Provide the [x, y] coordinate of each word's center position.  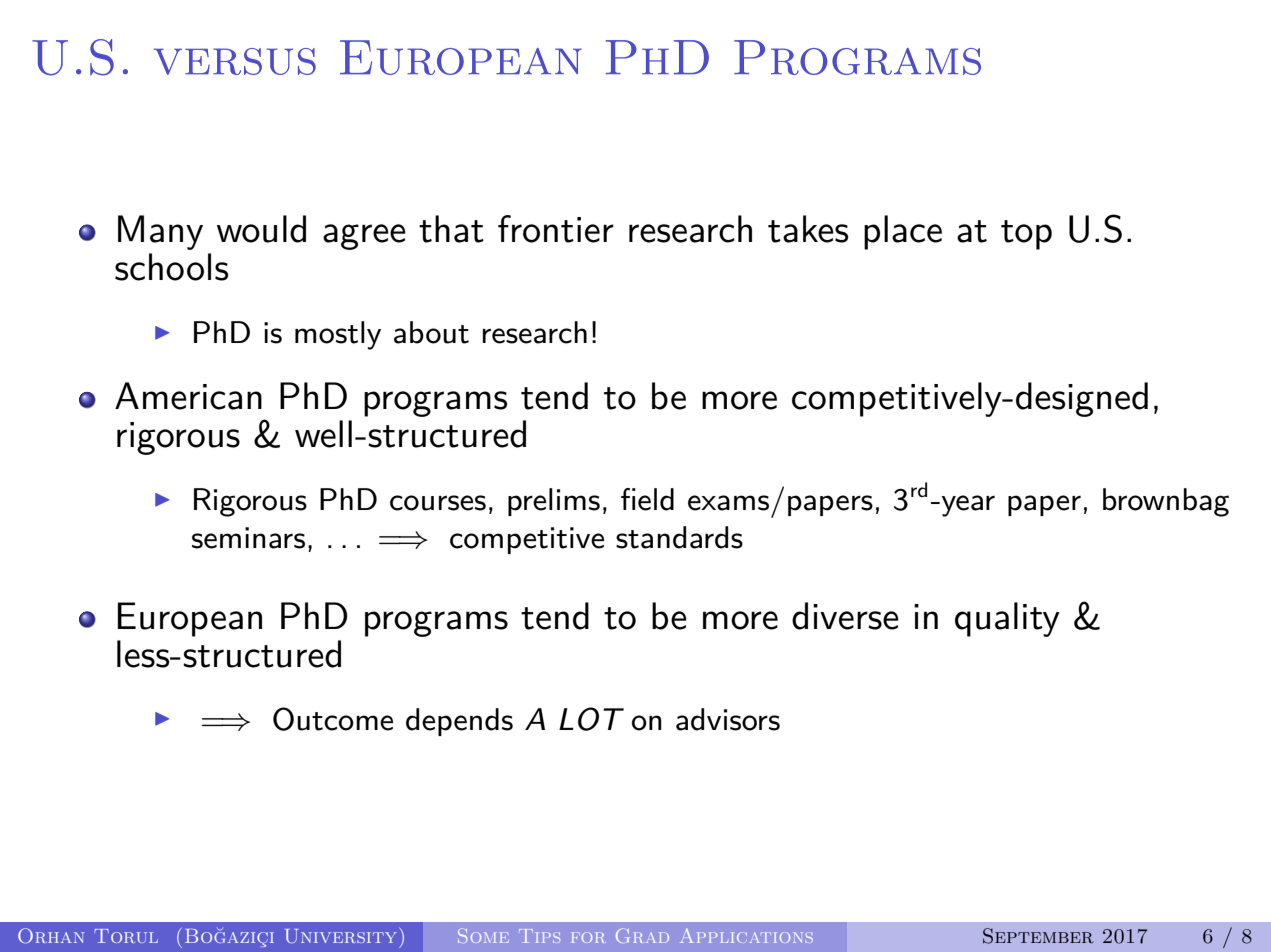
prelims [554, 502]
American [188, 396]
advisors [728, 719]
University [342, 936]
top [1026, 235]
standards [679, 537]
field [647, 499]
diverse [845, 616]
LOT [591, 719]
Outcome [333, 719]
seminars [248, 538]
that [451, 229]
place [903, 232]
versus [235, 61]
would [261, 229]
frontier [556, 229]
